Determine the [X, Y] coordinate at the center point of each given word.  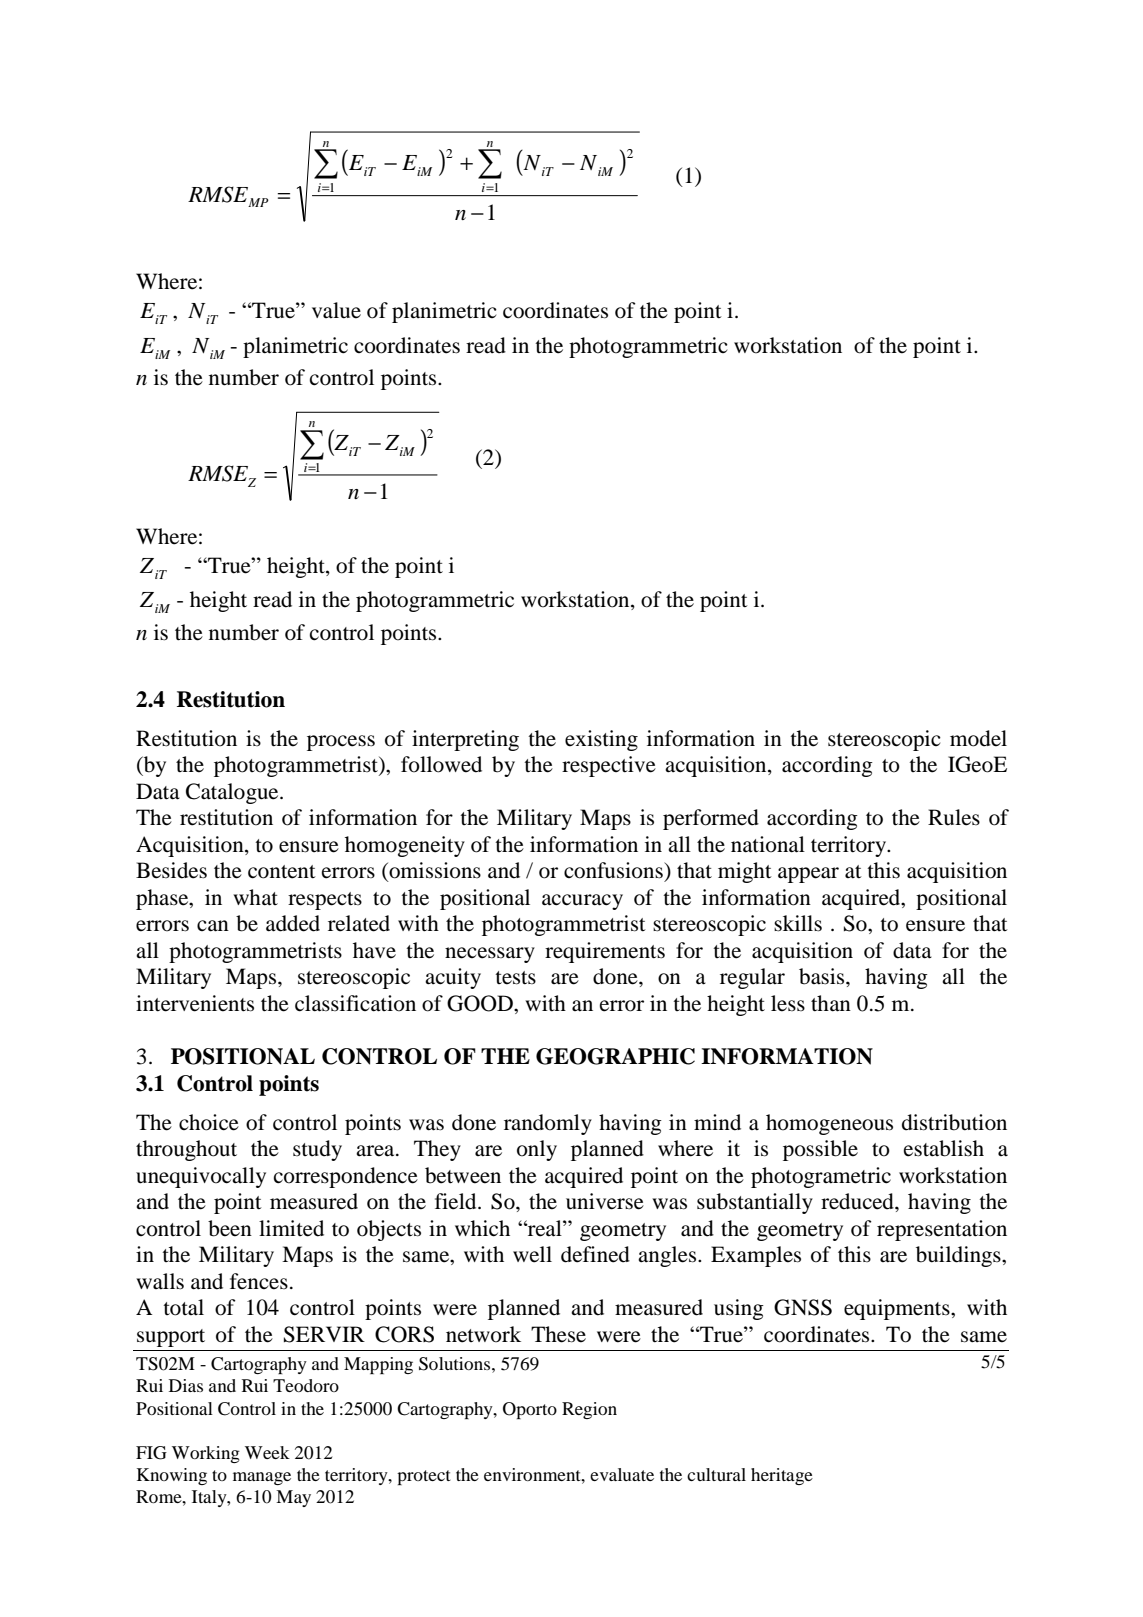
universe [605, 1201]
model [978, 738]
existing [601, 740]
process [341, 743]
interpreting [465, 740]
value [336, 310]
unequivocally [201, 1177]
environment [533, 1474]
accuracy [582, 902]
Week [267, 1452]
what [255, 897]
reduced [858, 1201]
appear [808, 875]
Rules [954, 817]
